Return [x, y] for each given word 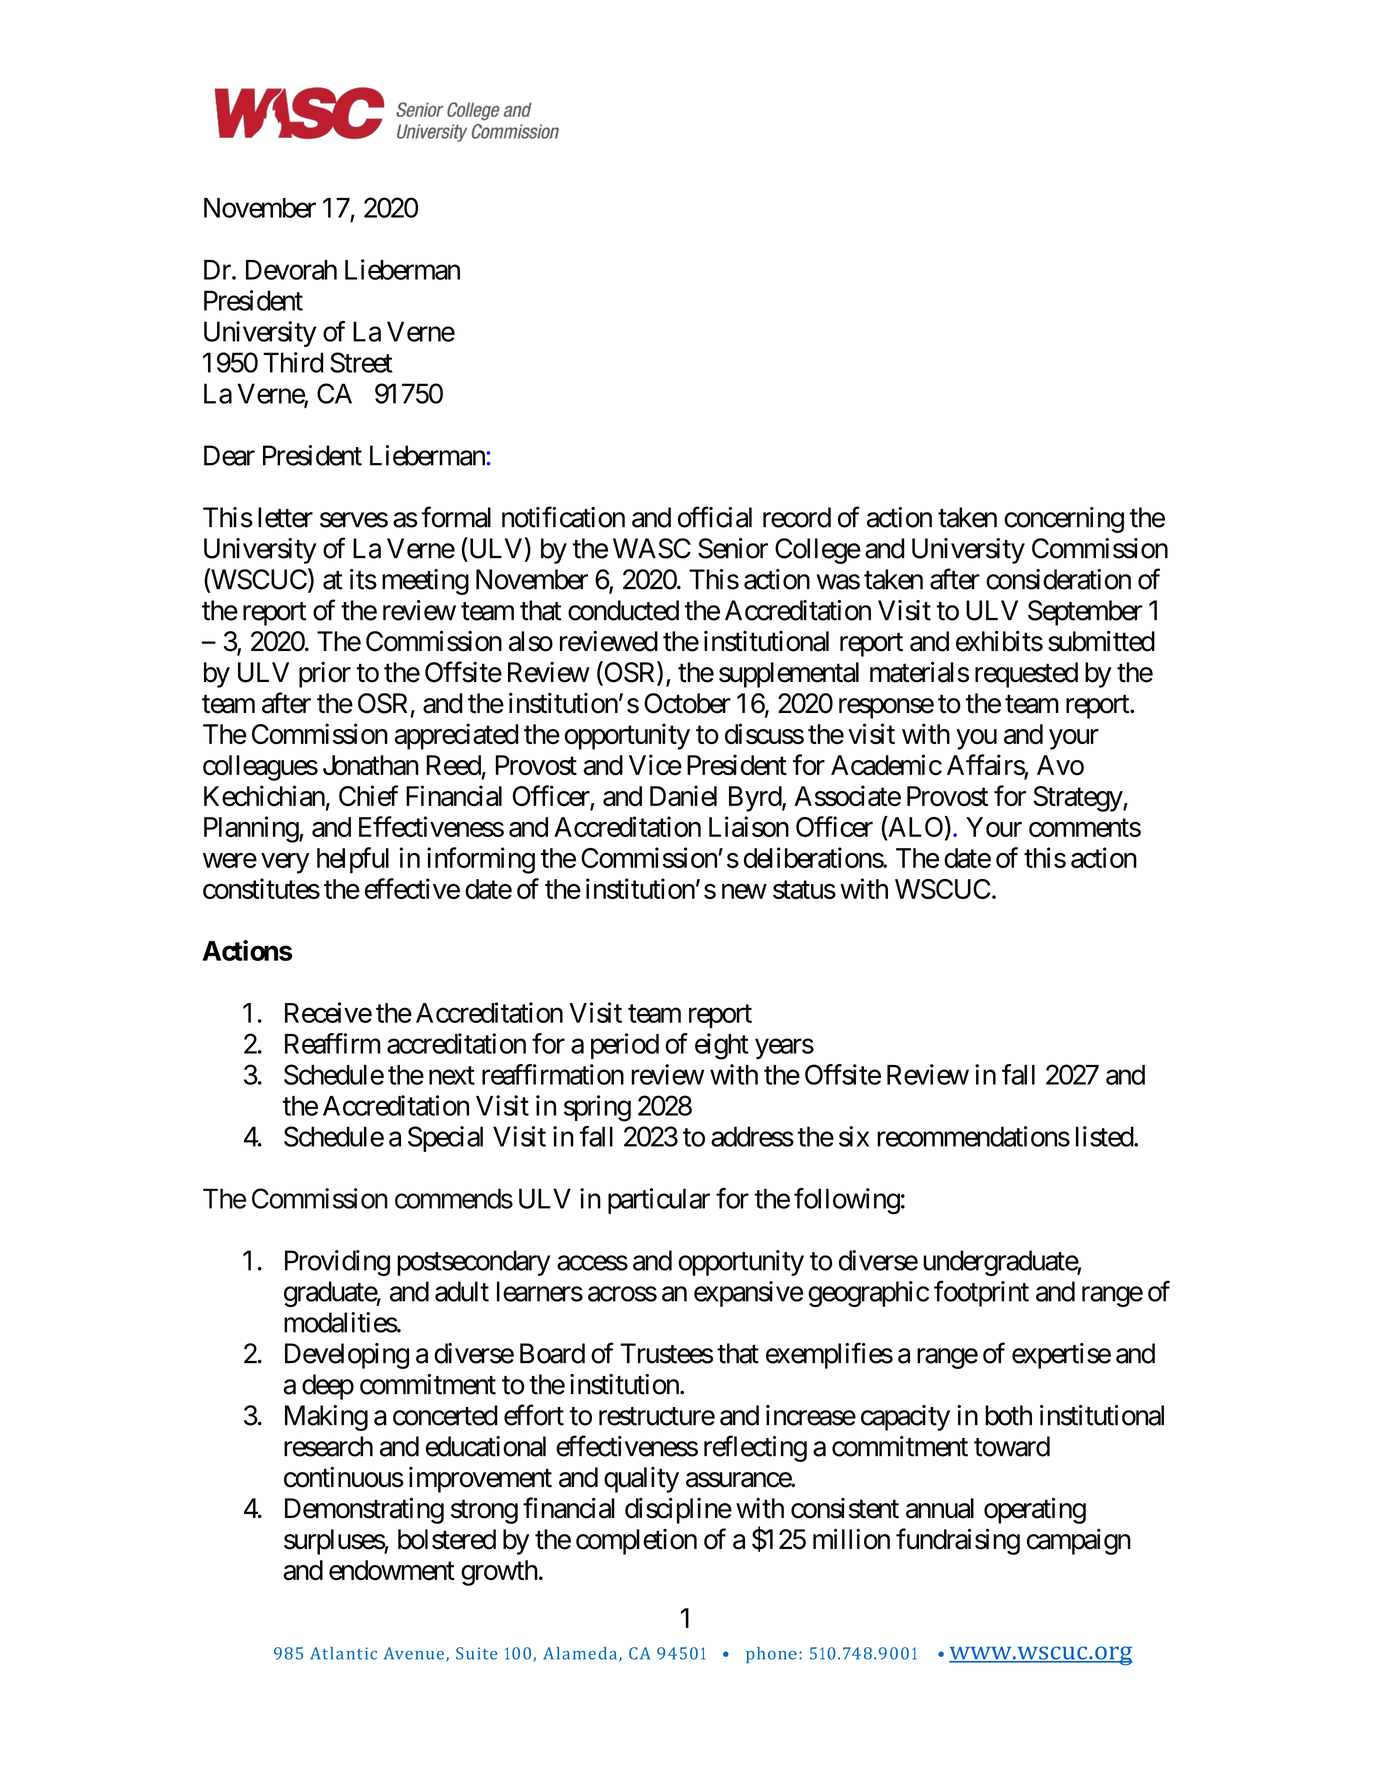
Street [361, 362]
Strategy [1078, 799]
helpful [353, 860]
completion [636, 1542]
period [625, 1046]
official [715, 517]
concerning [1064, 520]
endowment [392, 1570]
